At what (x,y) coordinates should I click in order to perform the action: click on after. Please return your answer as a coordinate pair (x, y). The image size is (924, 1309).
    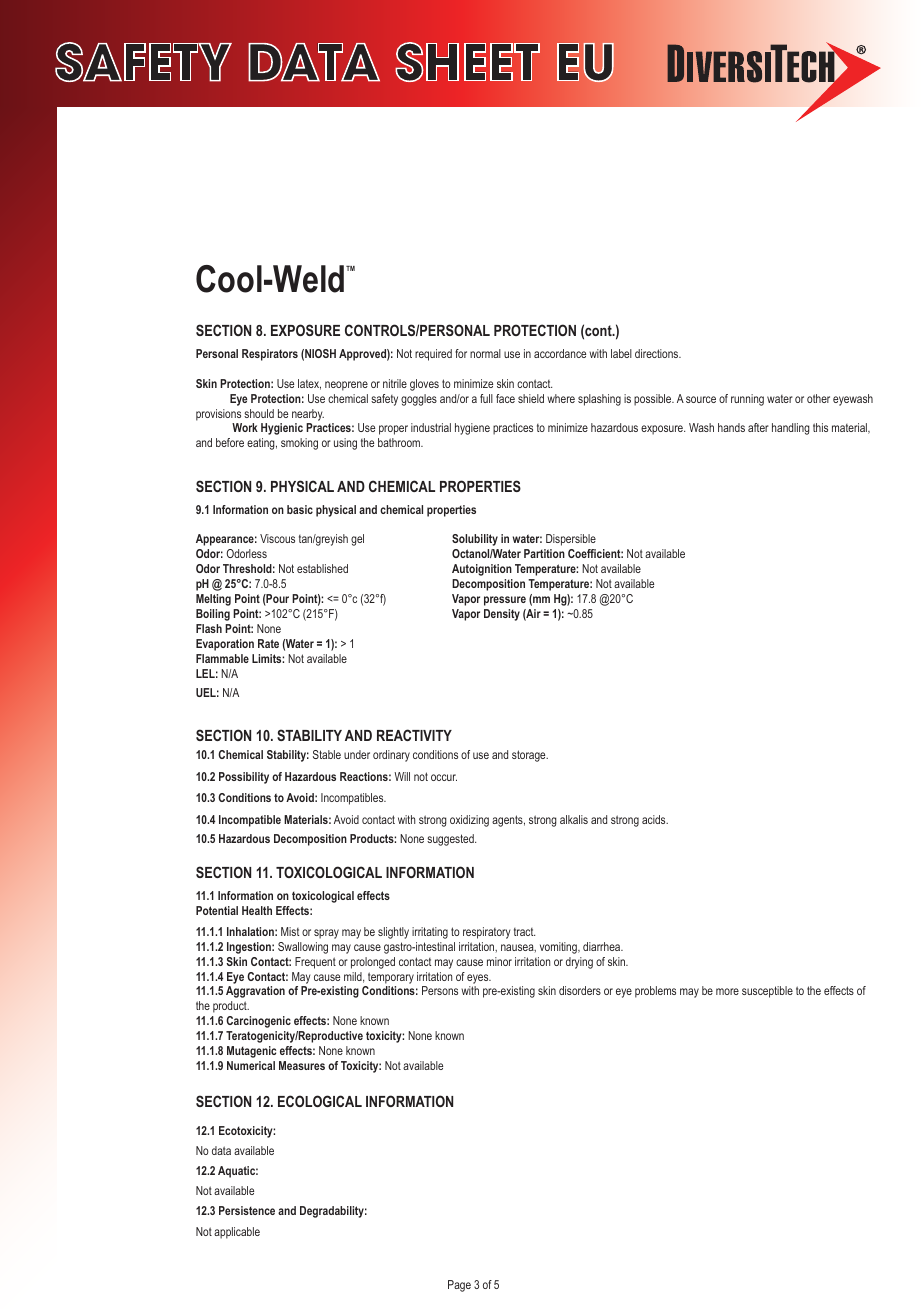
    Looking at the image, I should click on (758, 427).
